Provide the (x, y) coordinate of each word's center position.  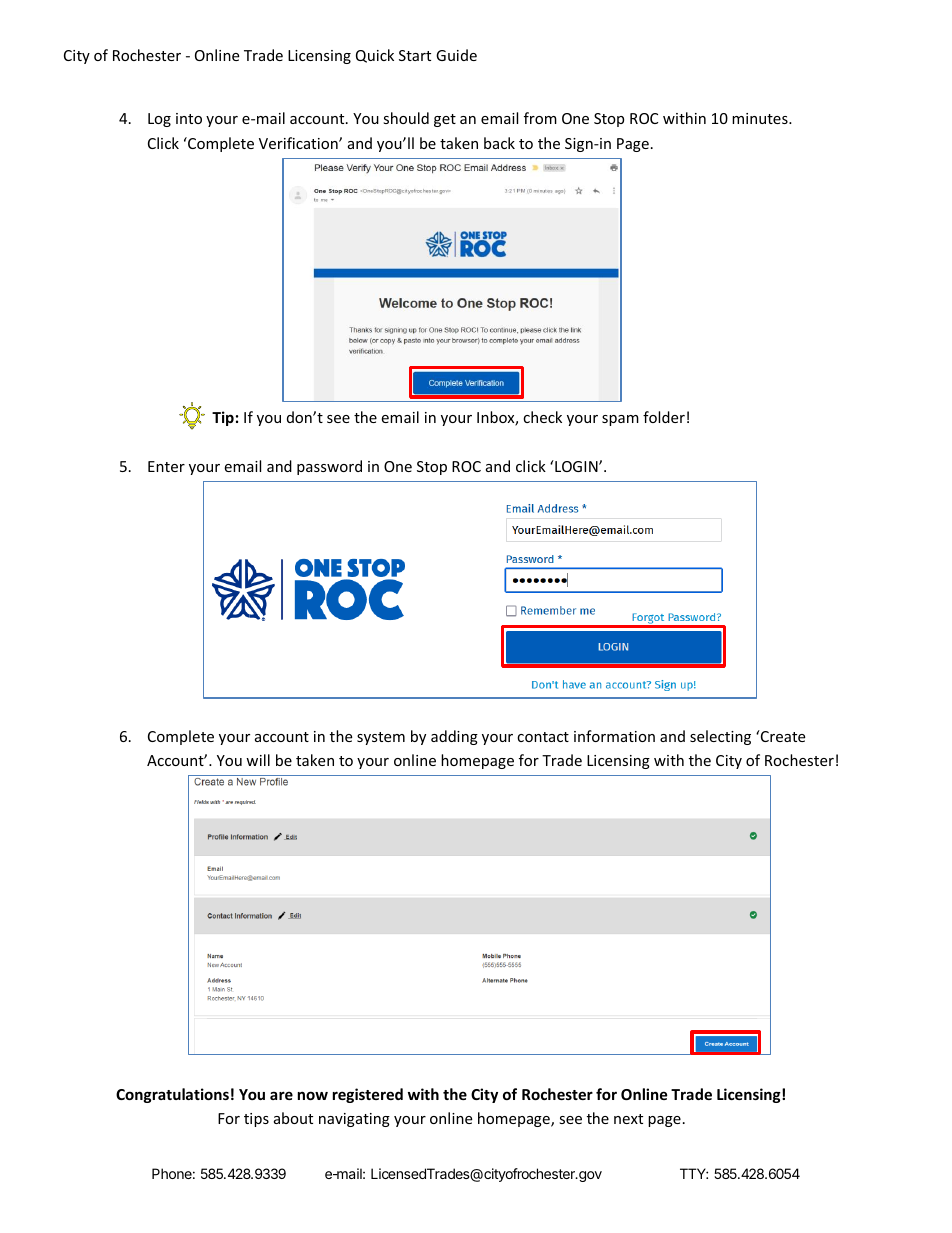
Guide (456, 55)
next (628, 1119)
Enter (166, 466)
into (189, 118)
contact (543, 737)
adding (454, 737)
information (614, 736)
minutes (761, 118)
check (542, 417)
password (329, 467)
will (258, 760)
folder (664, 417)
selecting (720, 737)
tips (256, 1120)
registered (368, 1095)
